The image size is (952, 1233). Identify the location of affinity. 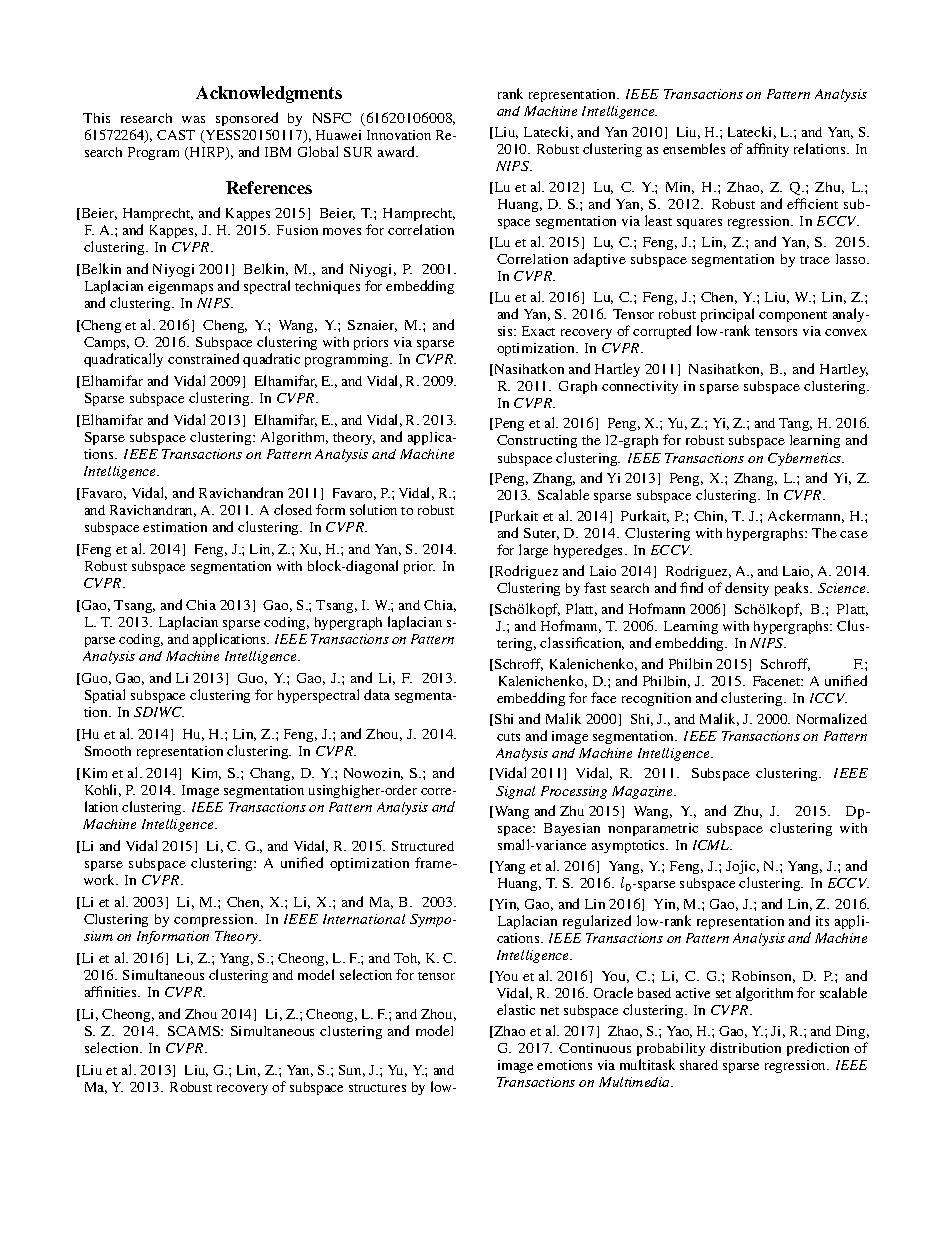
(768, 150).
